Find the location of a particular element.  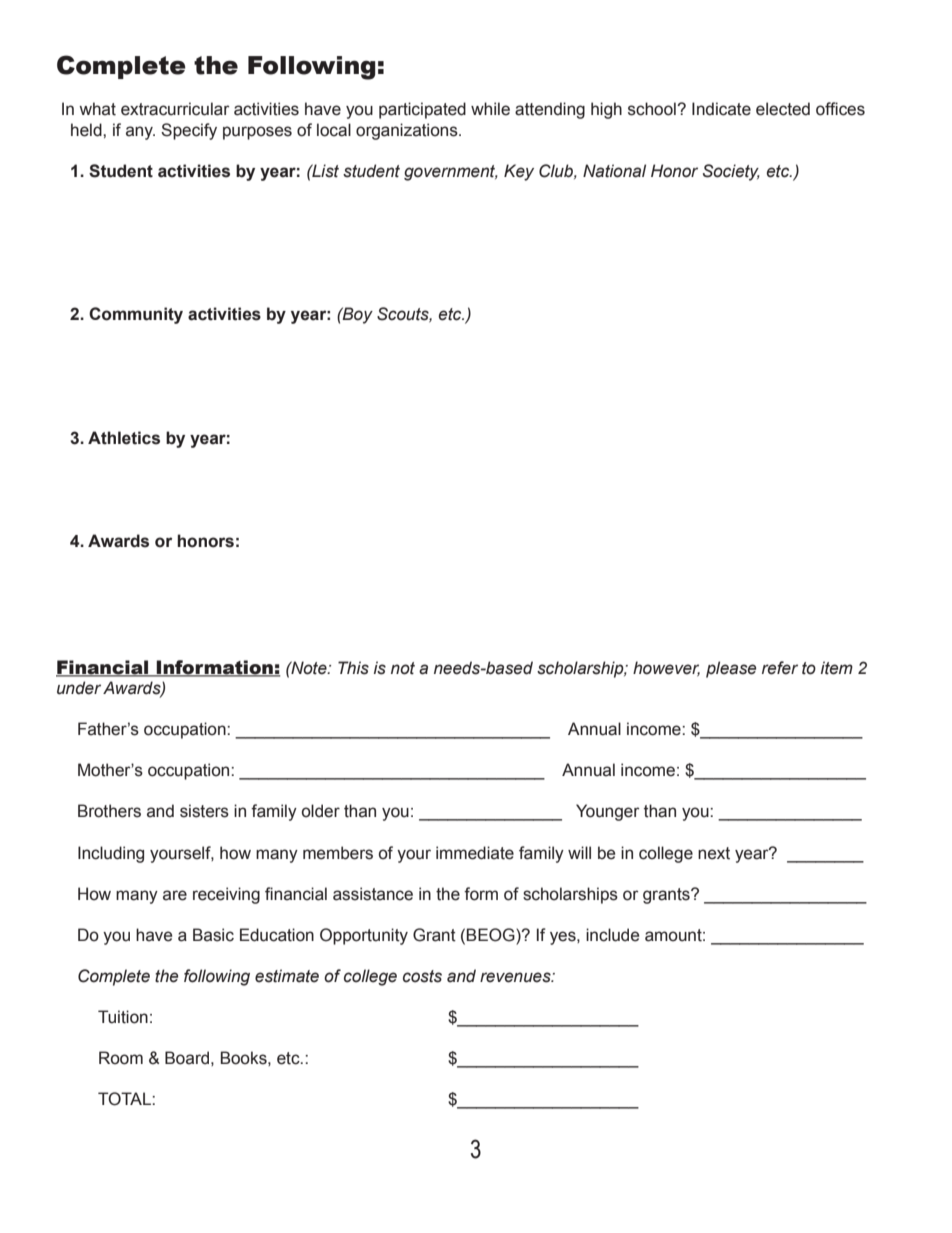

This is located at coordinates (353, 668).
